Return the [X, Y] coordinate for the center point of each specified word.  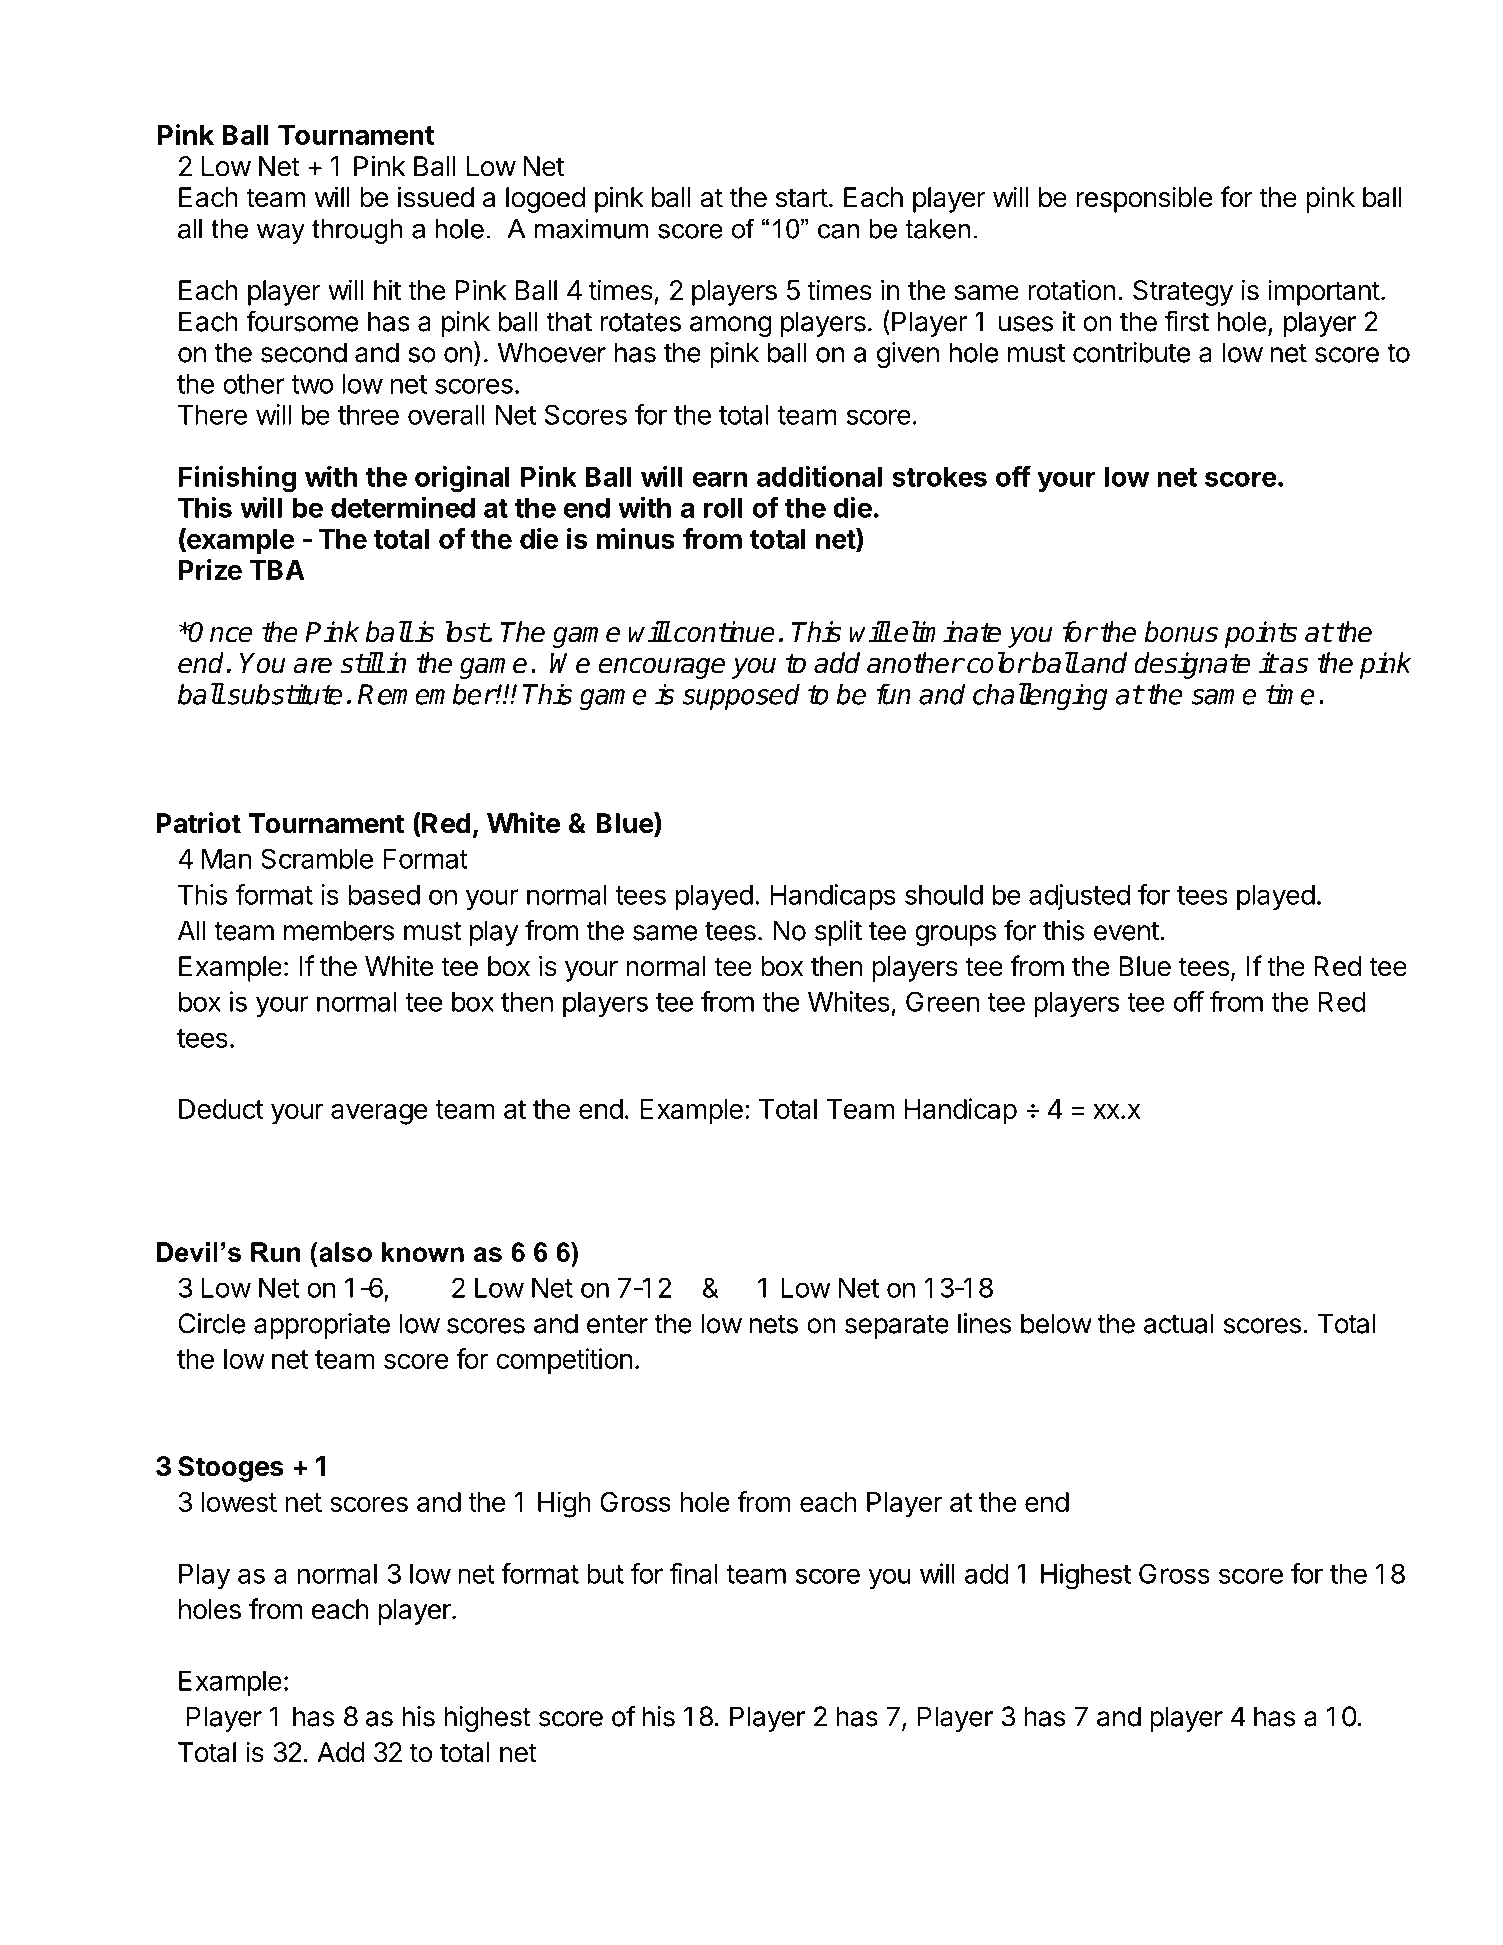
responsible [1144, 199]
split [838, 933]
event [1127, 931]
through [357, 231]
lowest [239, 1502]
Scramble [317, 858]
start [802, 198]
